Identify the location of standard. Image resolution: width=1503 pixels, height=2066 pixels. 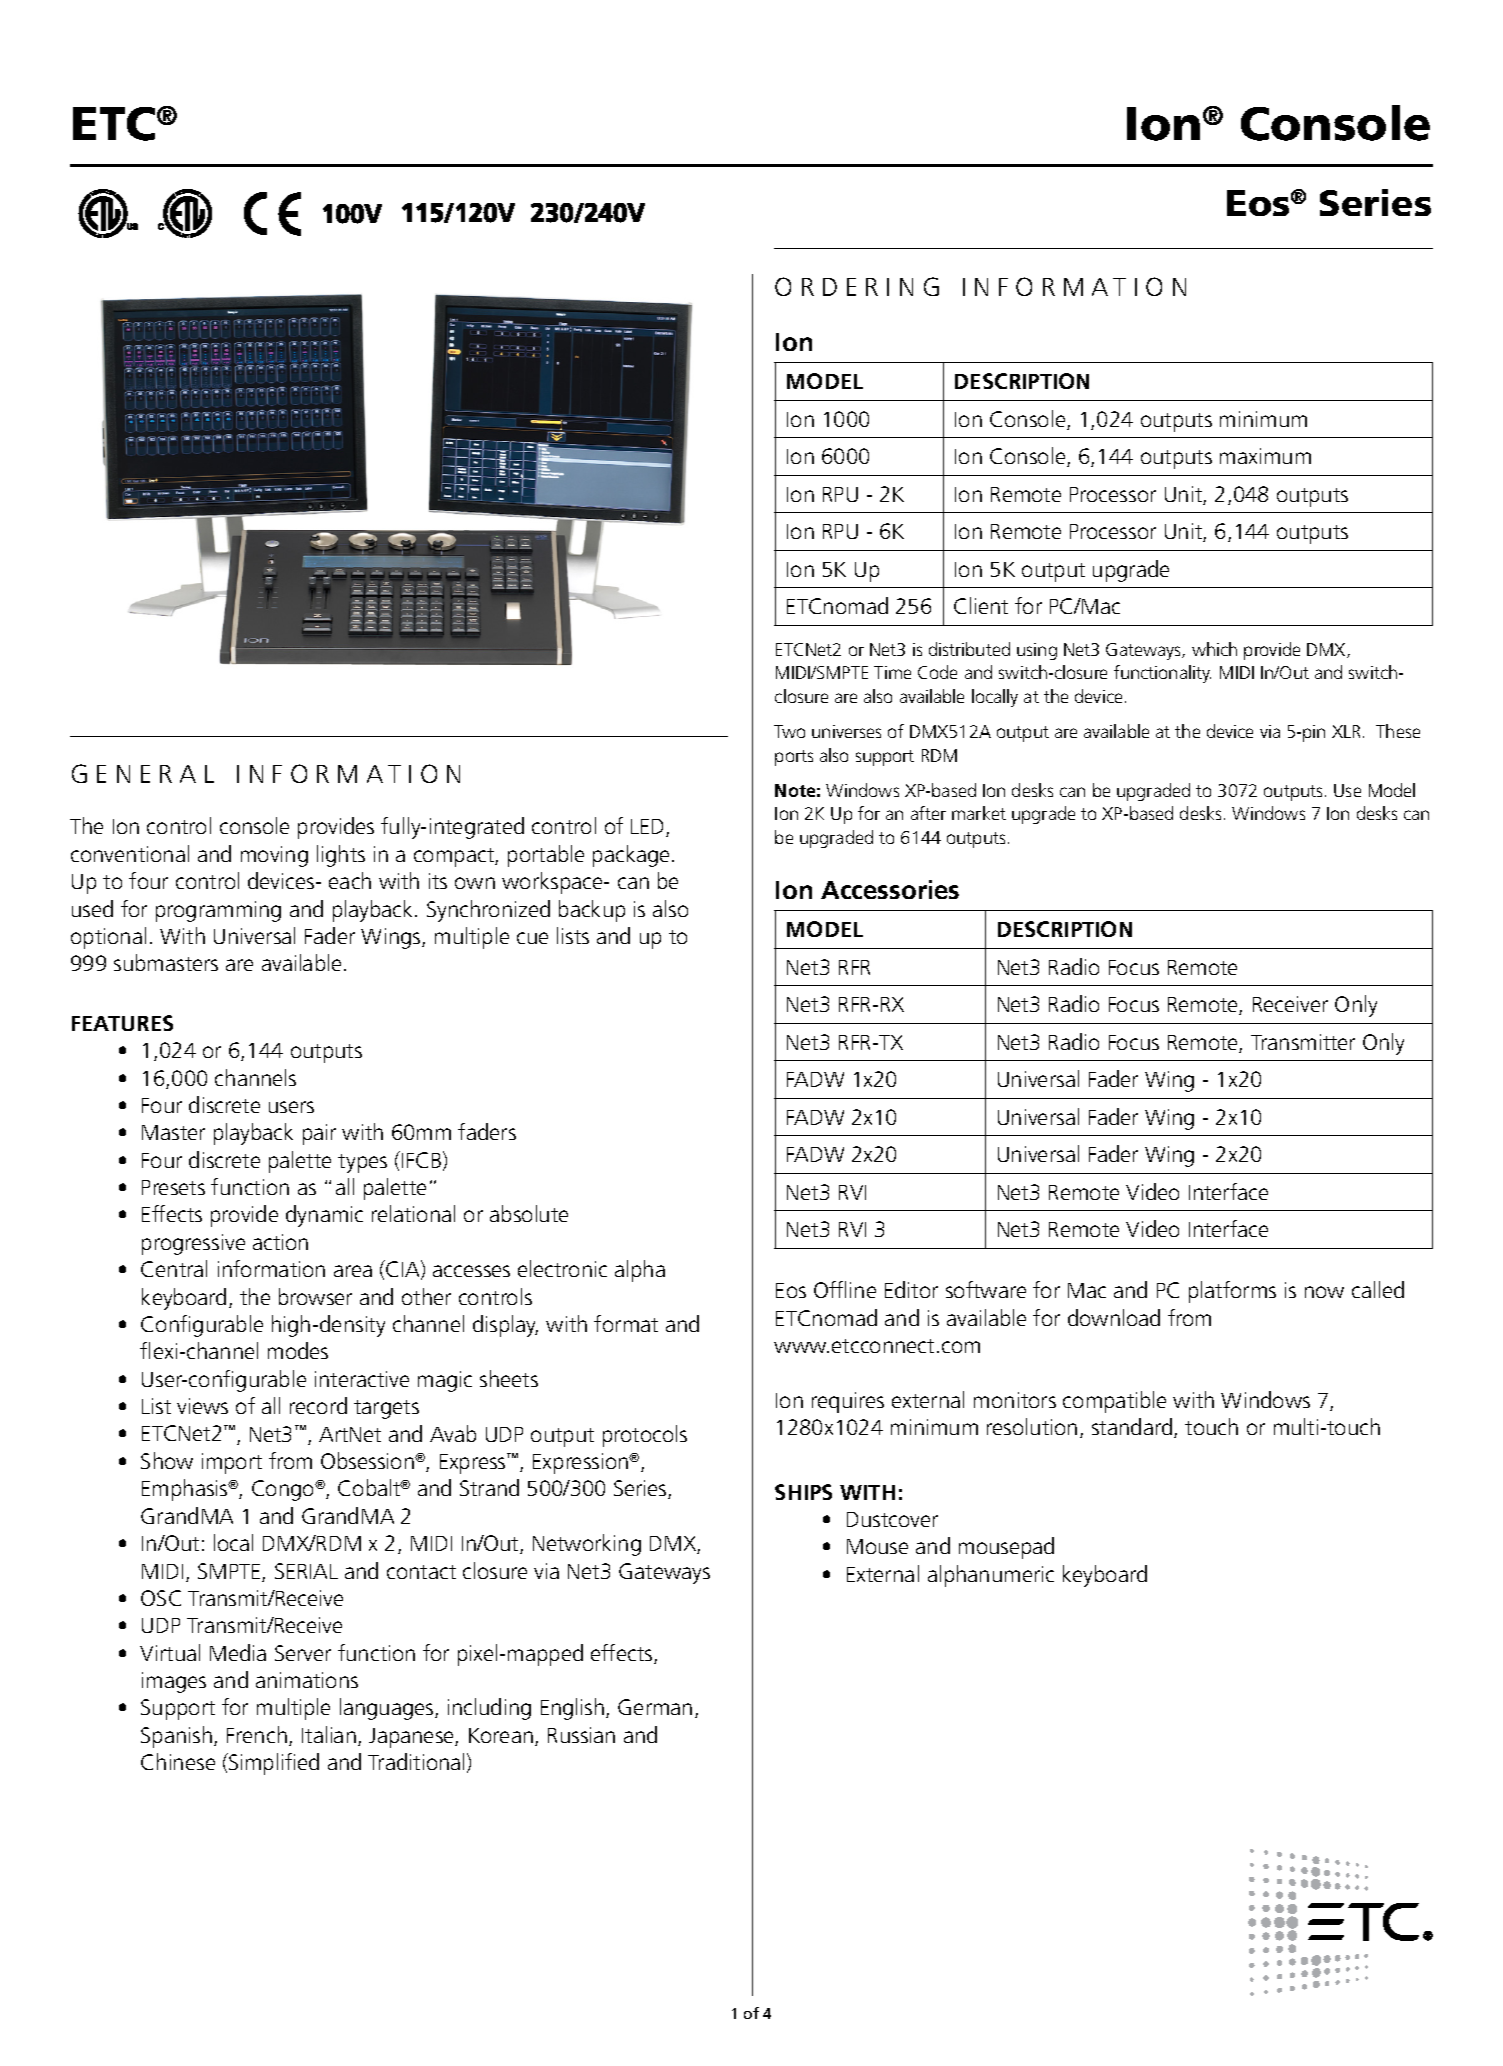
(1132, 1426).
